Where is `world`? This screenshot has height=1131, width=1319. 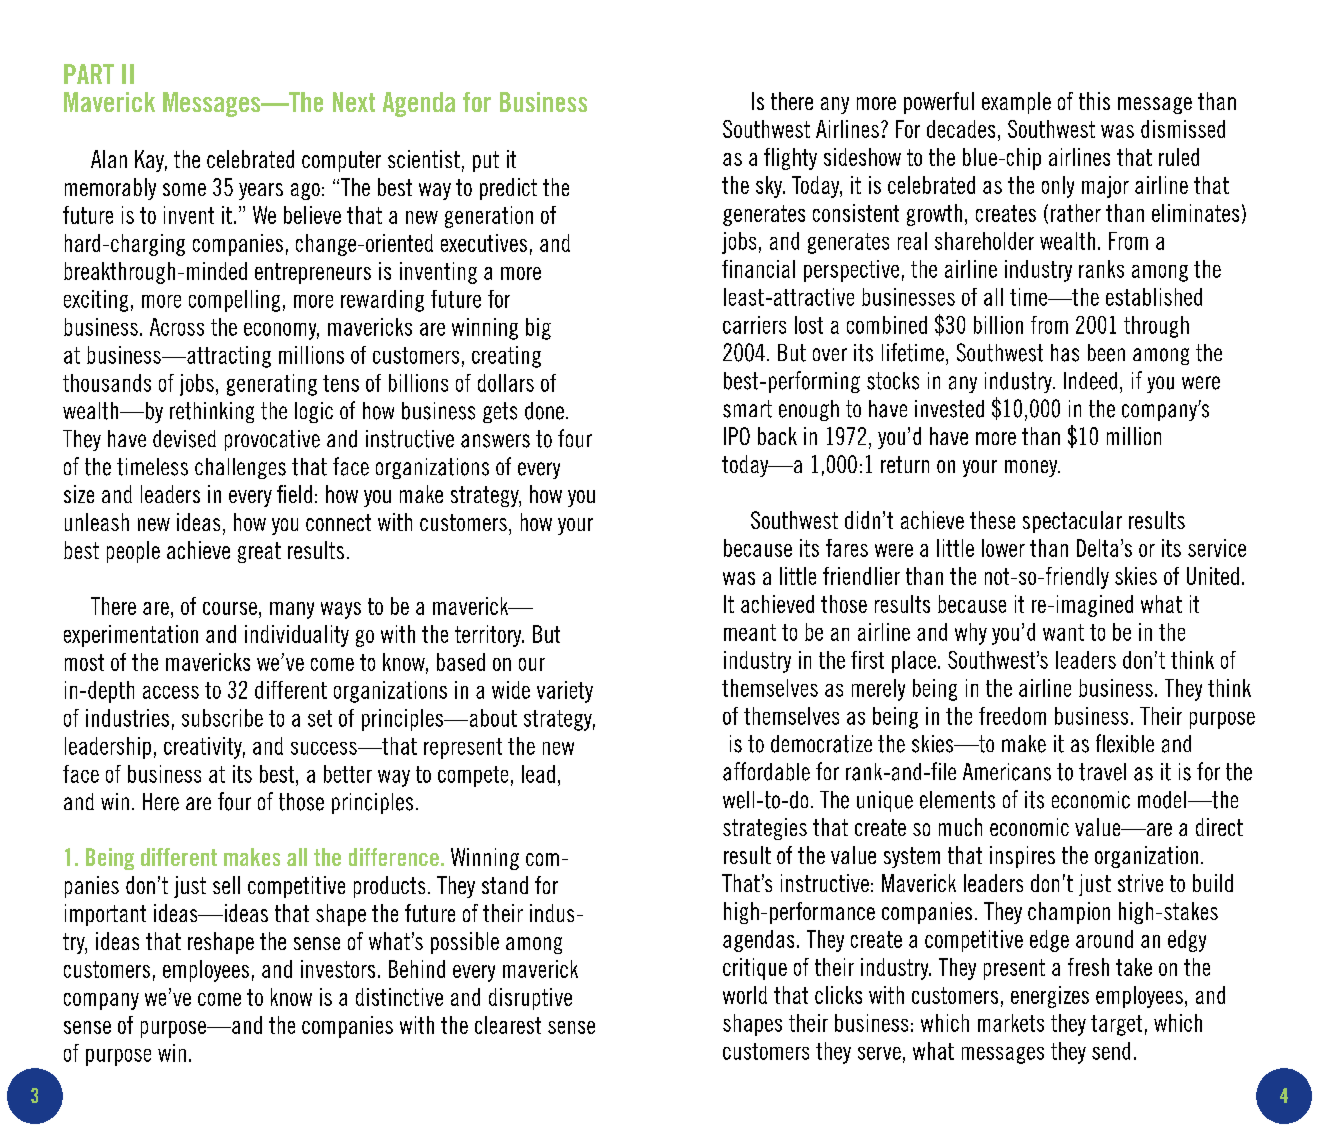
world is located at coordinates (745, 995).
